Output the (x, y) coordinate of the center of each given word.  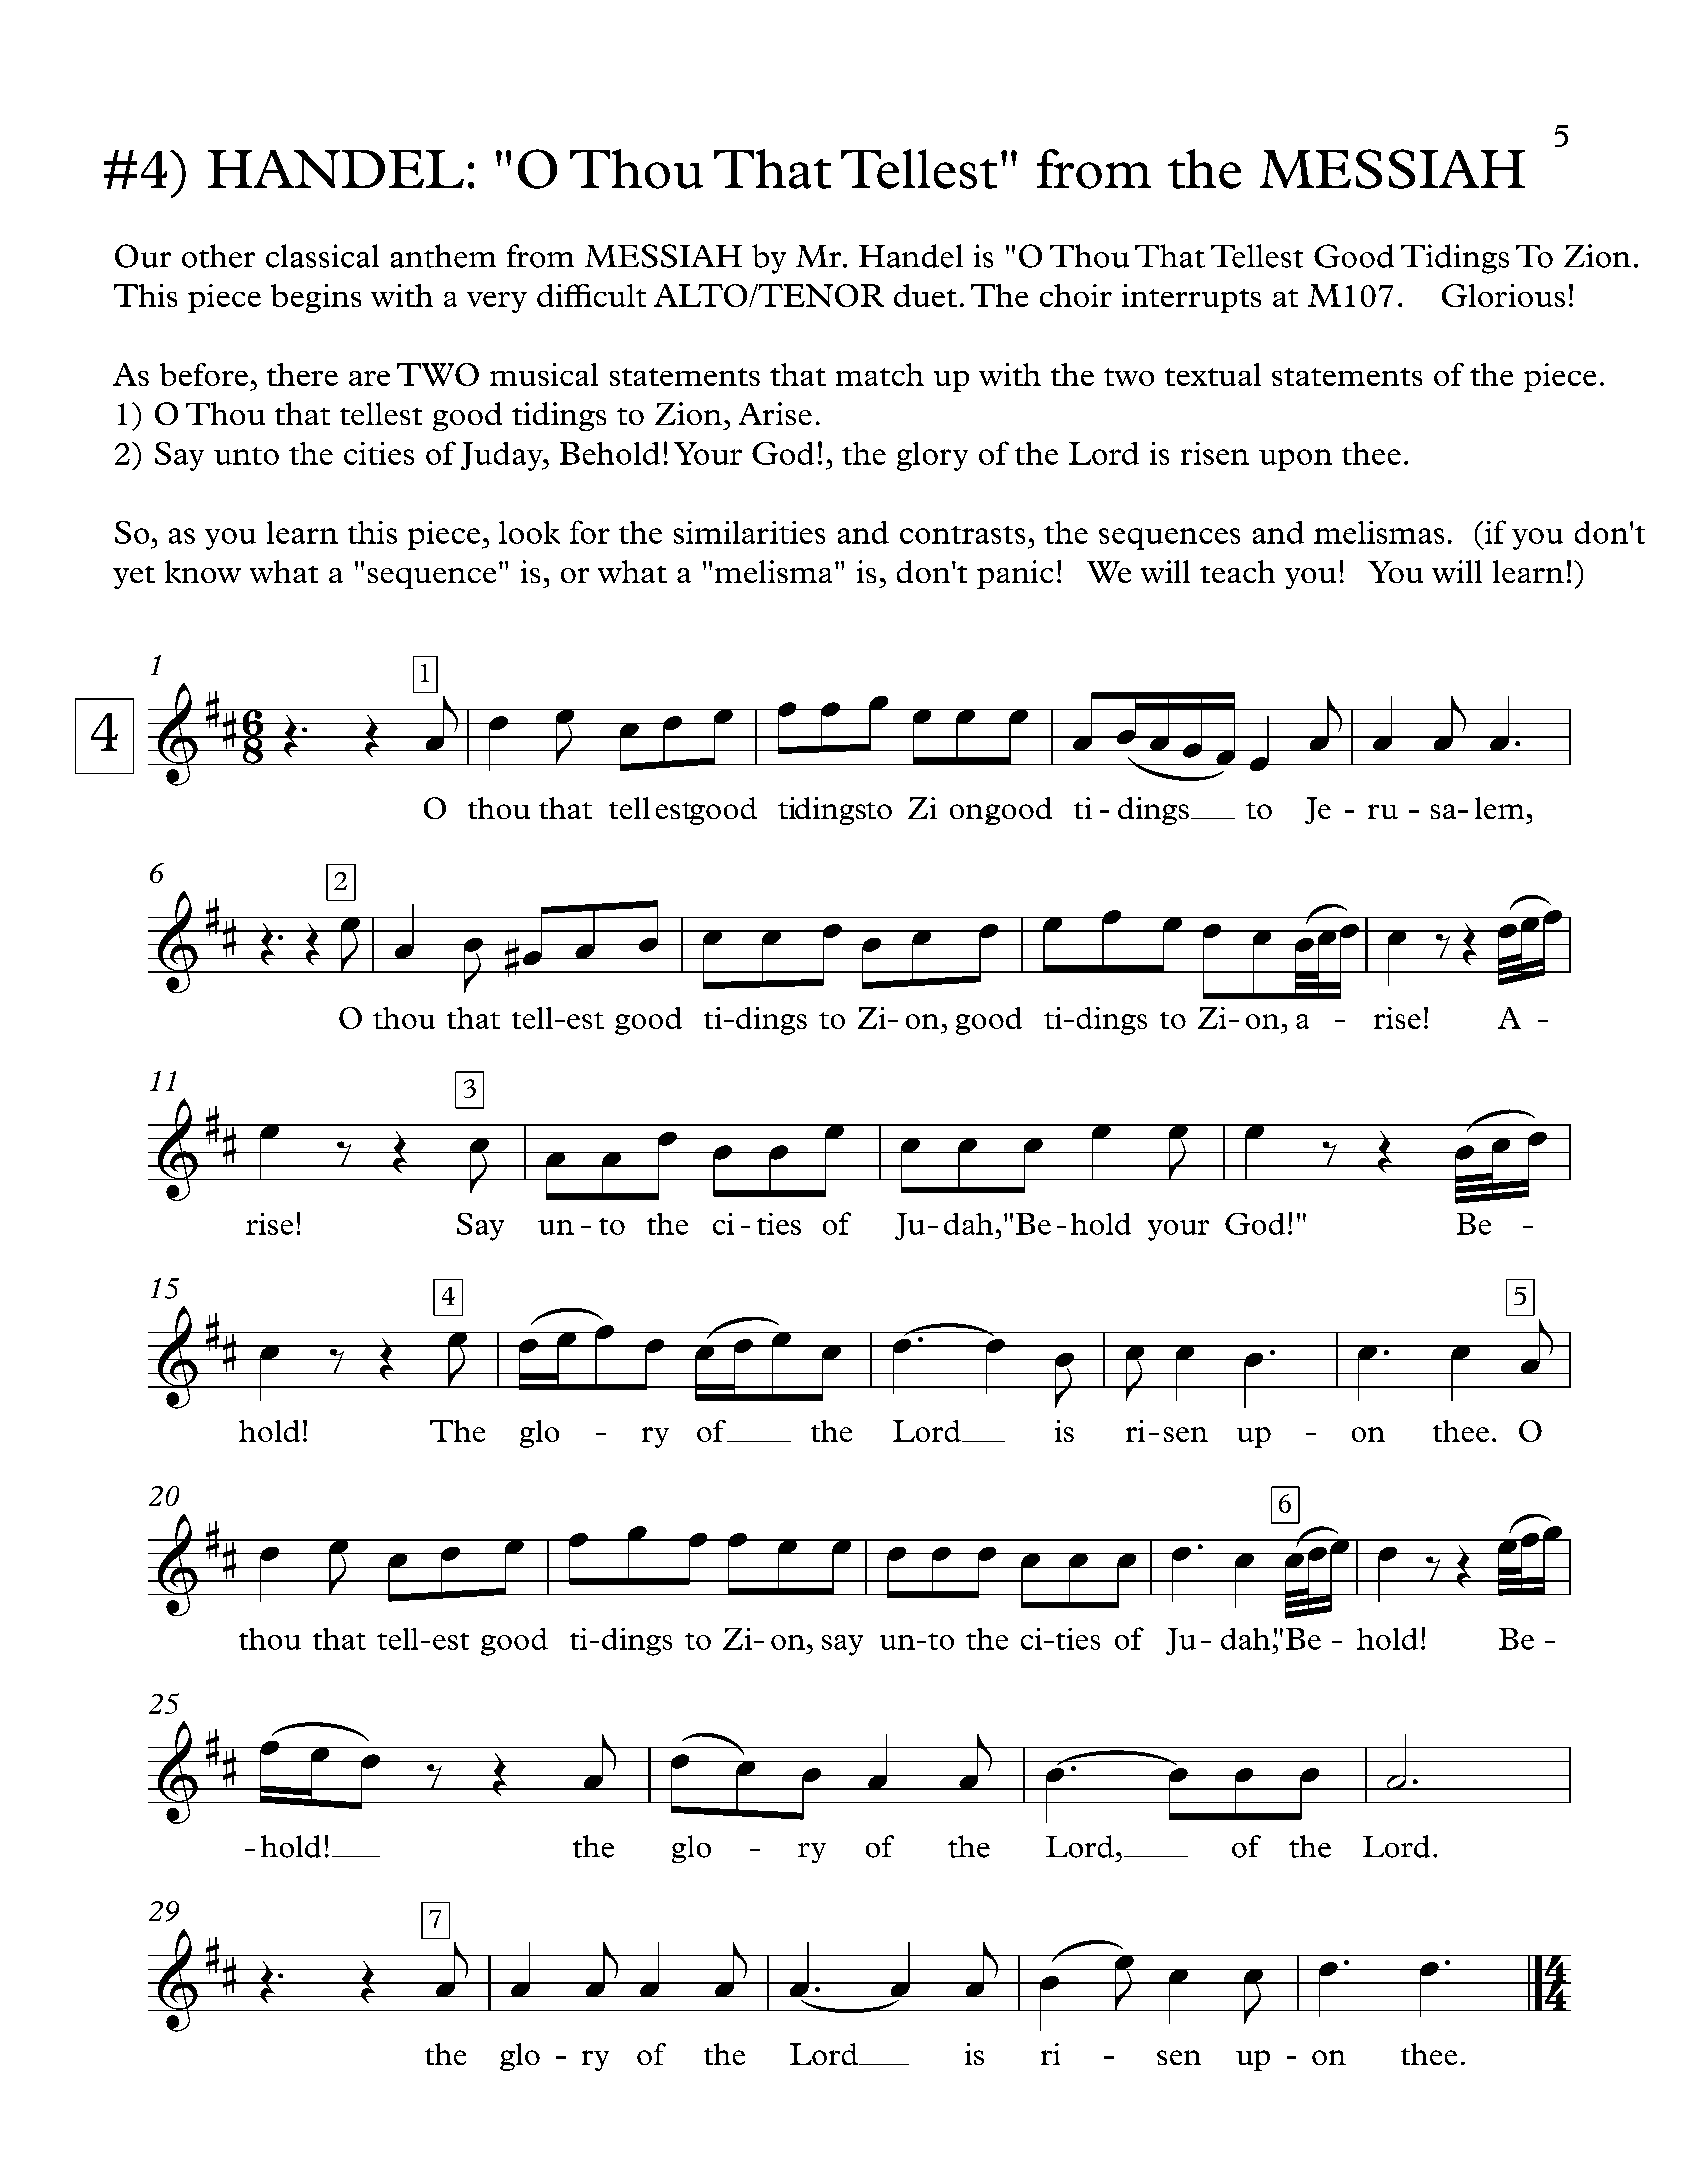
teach (1237, 571)
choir (1076, 295)
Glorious (1503, 295)
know (203, 571)
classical (322, 256)
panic (1015, 574)
